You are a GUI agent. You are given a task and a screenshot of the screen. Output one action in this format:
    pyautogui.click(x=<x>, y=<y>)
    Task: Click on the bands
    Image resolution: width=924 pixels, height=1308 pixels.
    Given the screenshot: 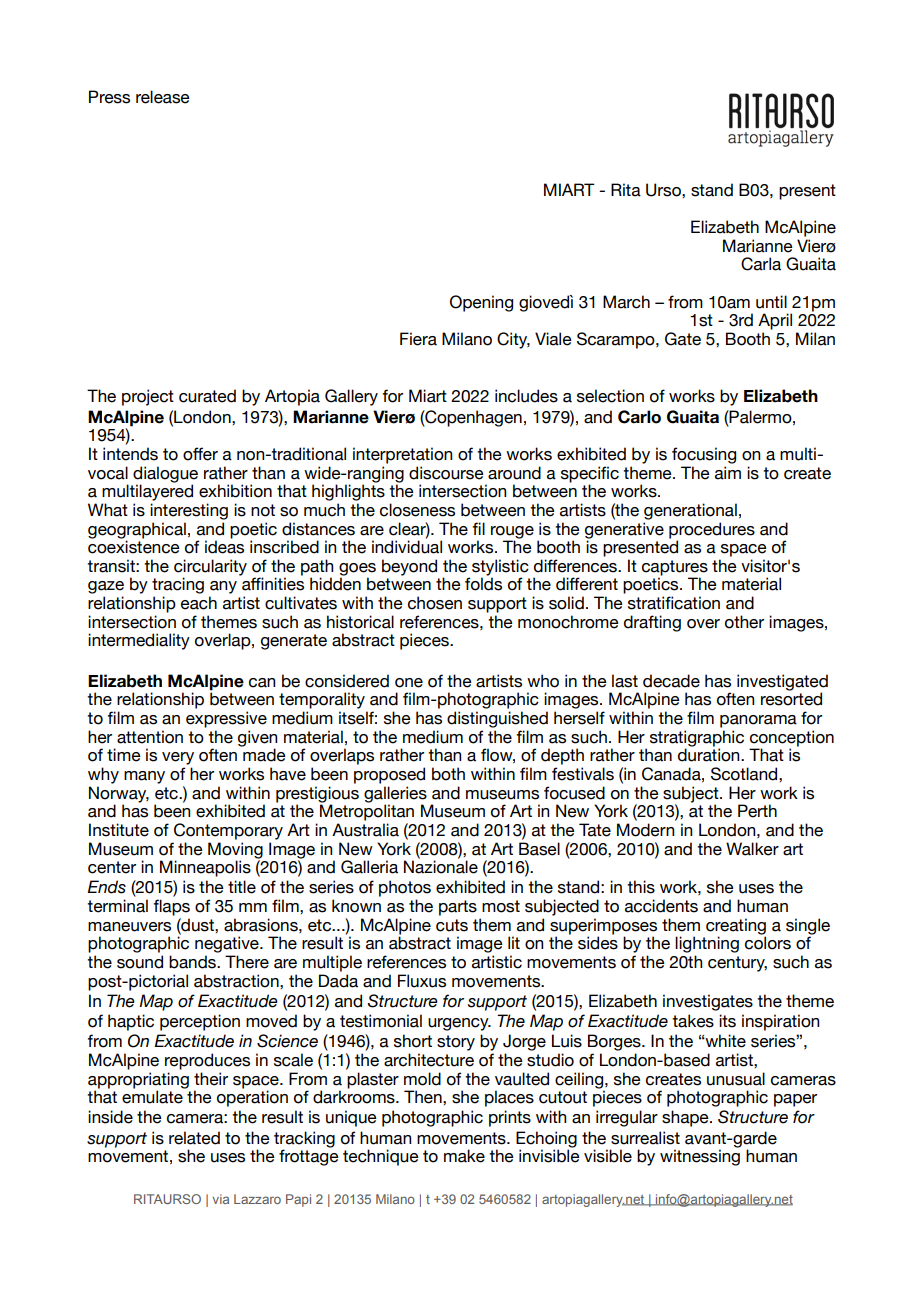 What is the action you would take?
    pyautogui.click(x=193, y=962)
